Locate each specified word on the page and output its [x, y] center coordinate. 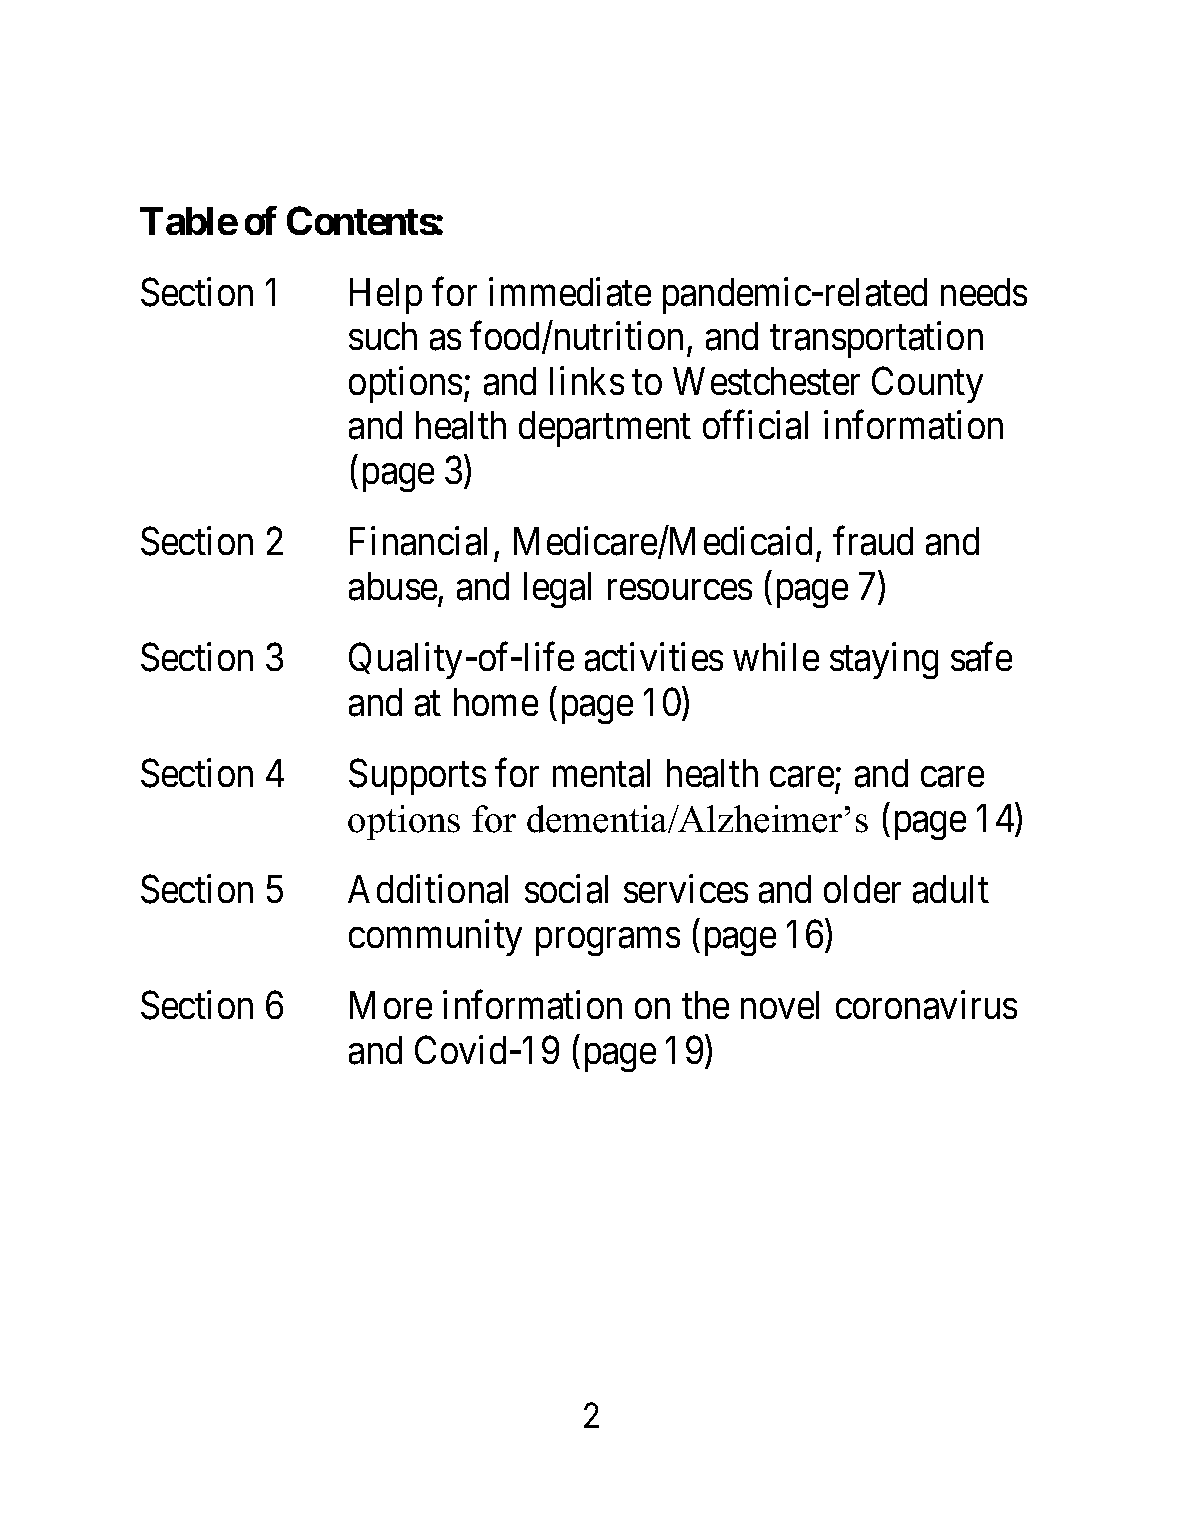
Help [386, 296]
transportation [876, 340]
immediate [570, 292]
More [391, 1005]
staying [884, 661]
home [496, 702]
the [705, 1005]
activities [654, 657]
